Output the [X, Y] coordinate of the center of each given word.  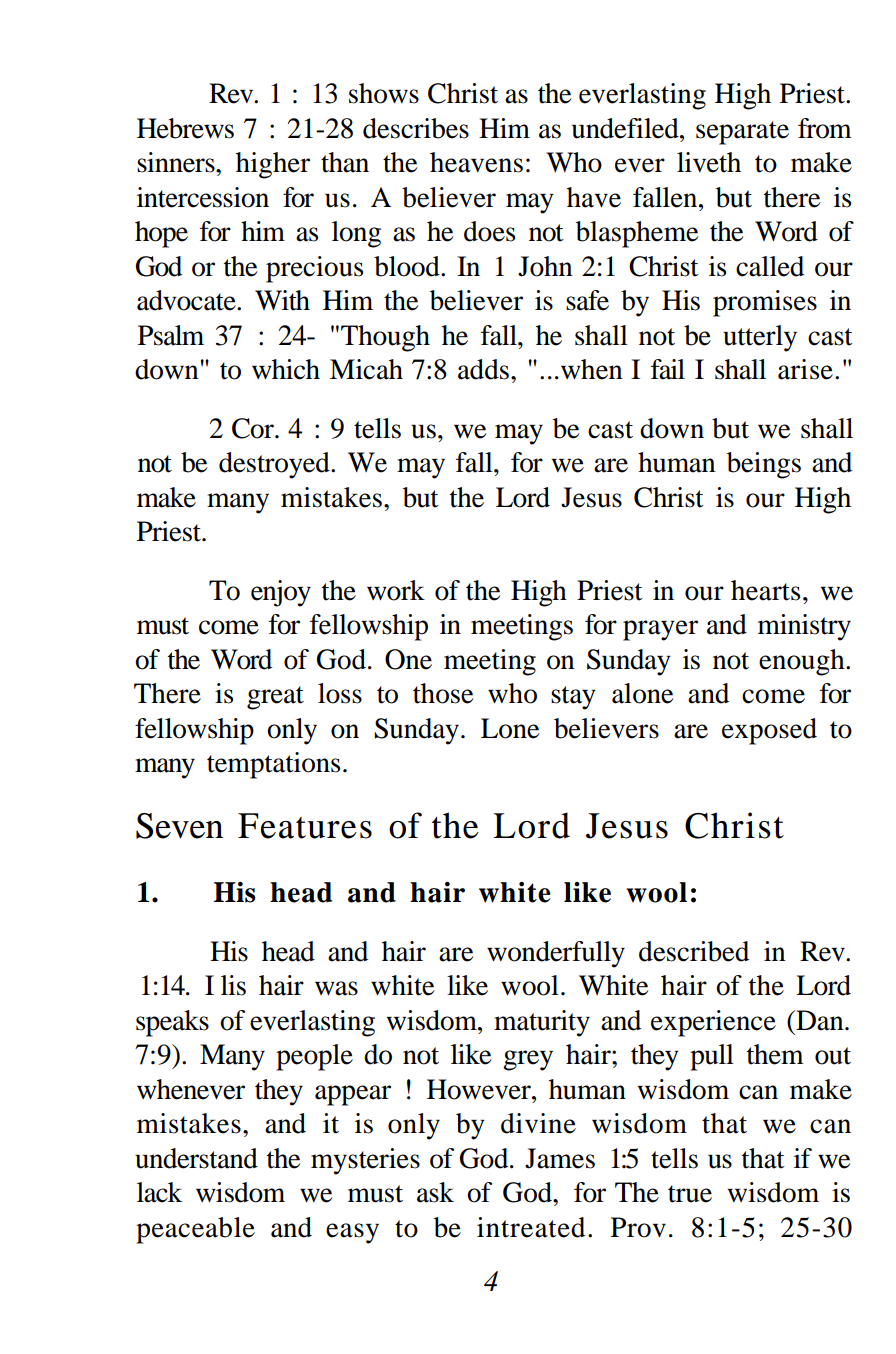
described [694, 951]
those [443, 693]
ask [435, 1192]
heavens [476, 162]
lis [233, 985]
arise [805, 369]
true [690, 1194]
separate [742, 133]
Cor [254, 428]
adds [485, 369]
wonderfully [556, 954]
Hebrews [185, 128]
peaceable [195, 1230]
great [275, 698]
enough [803, 662]
